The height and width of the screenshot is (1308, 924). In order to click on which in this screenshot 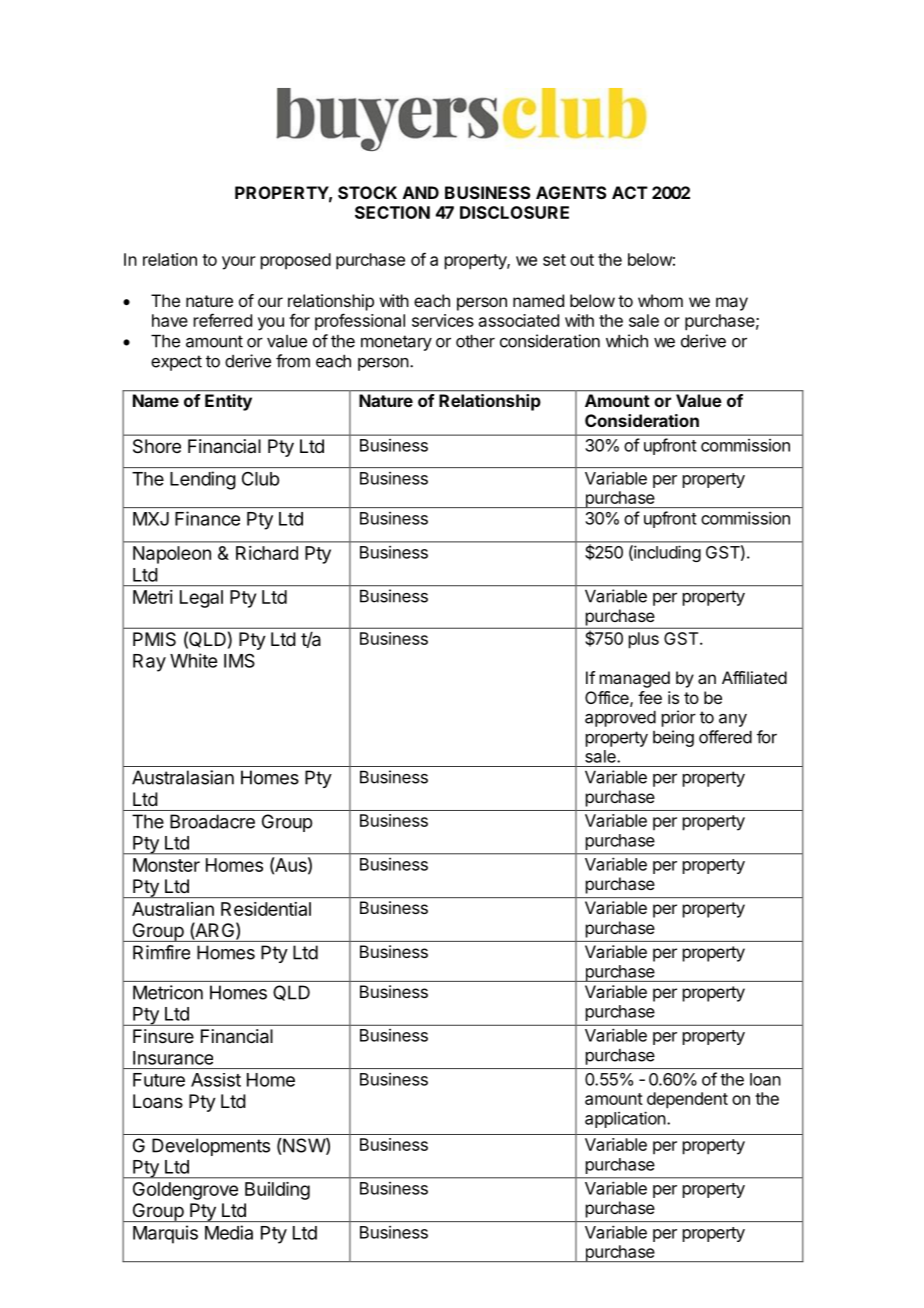, I will do `click(627, 341)`.
